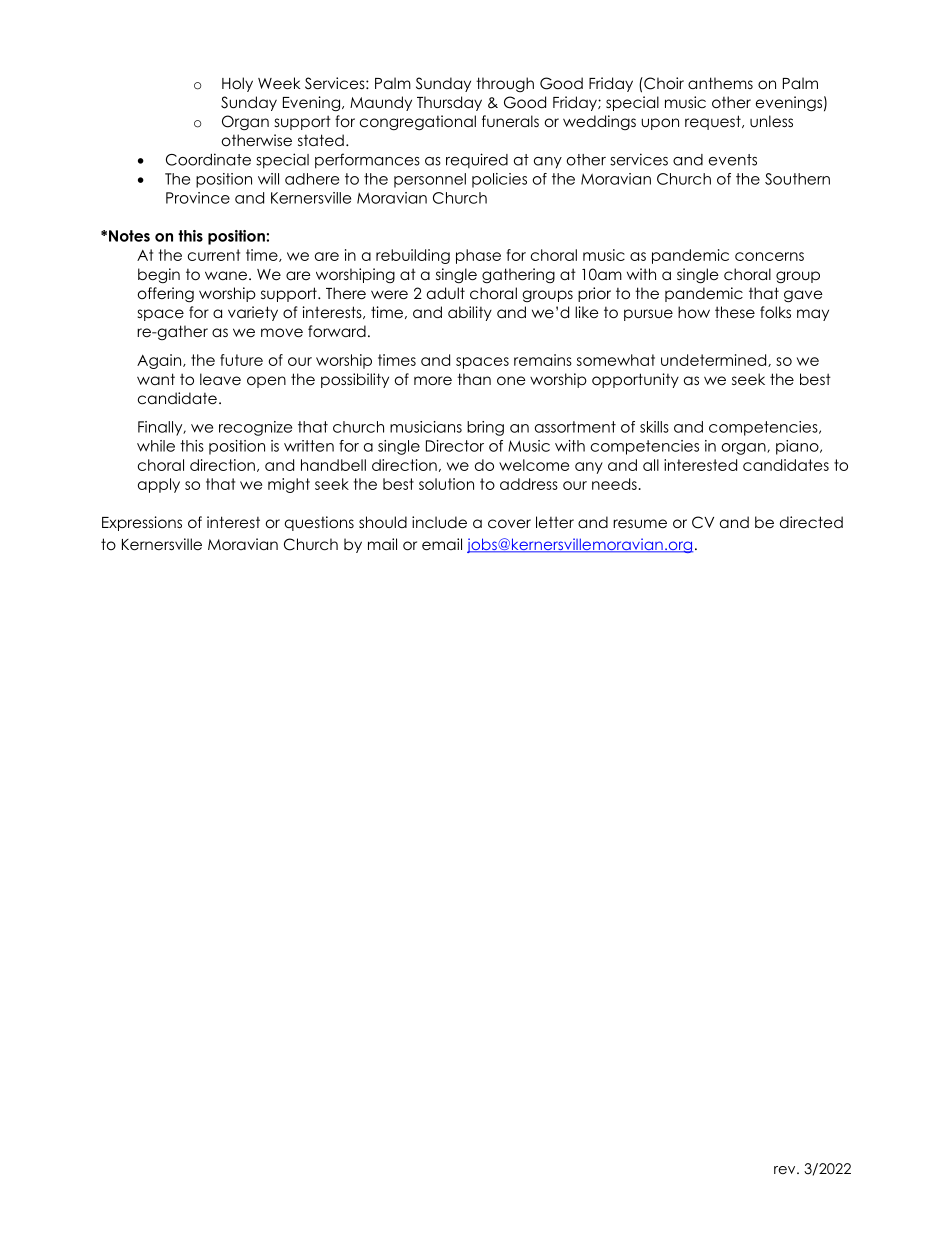 The width and height of the page is (952, 1233). Describe the element at coordinates (640, 524) in the page. I see `resume` at that location.
